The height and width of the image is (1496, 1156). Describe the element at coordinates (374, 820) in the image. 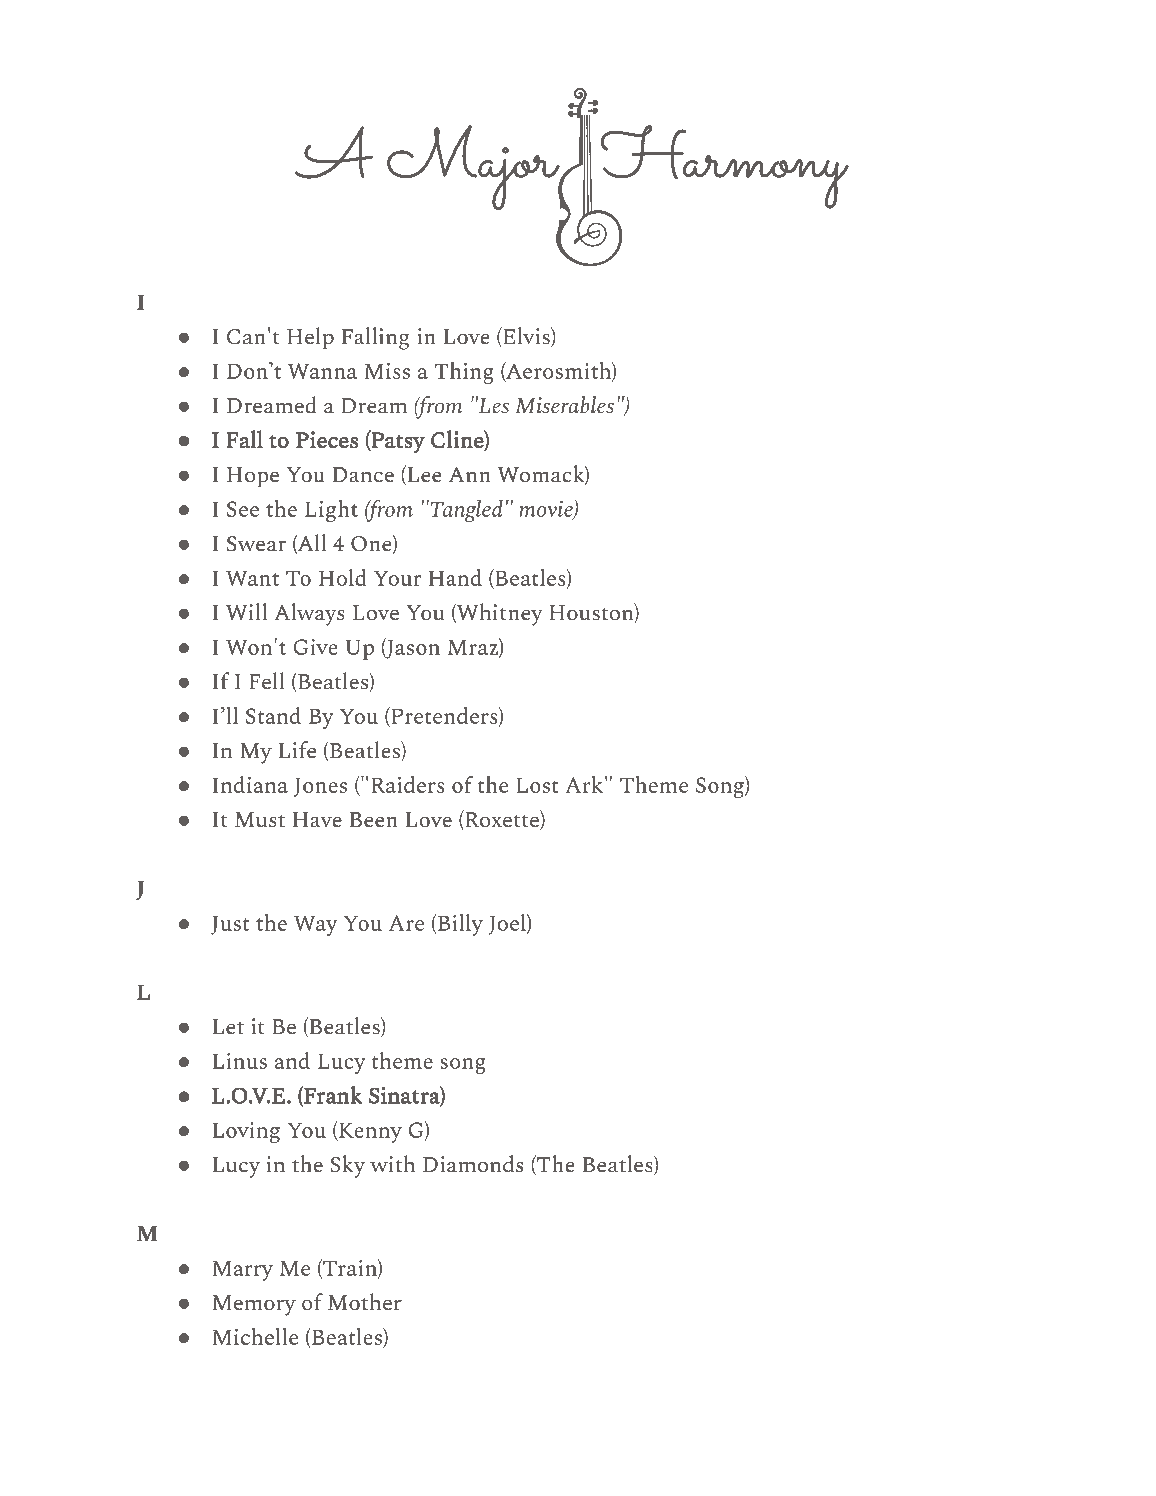

I see `Been` at that location.
